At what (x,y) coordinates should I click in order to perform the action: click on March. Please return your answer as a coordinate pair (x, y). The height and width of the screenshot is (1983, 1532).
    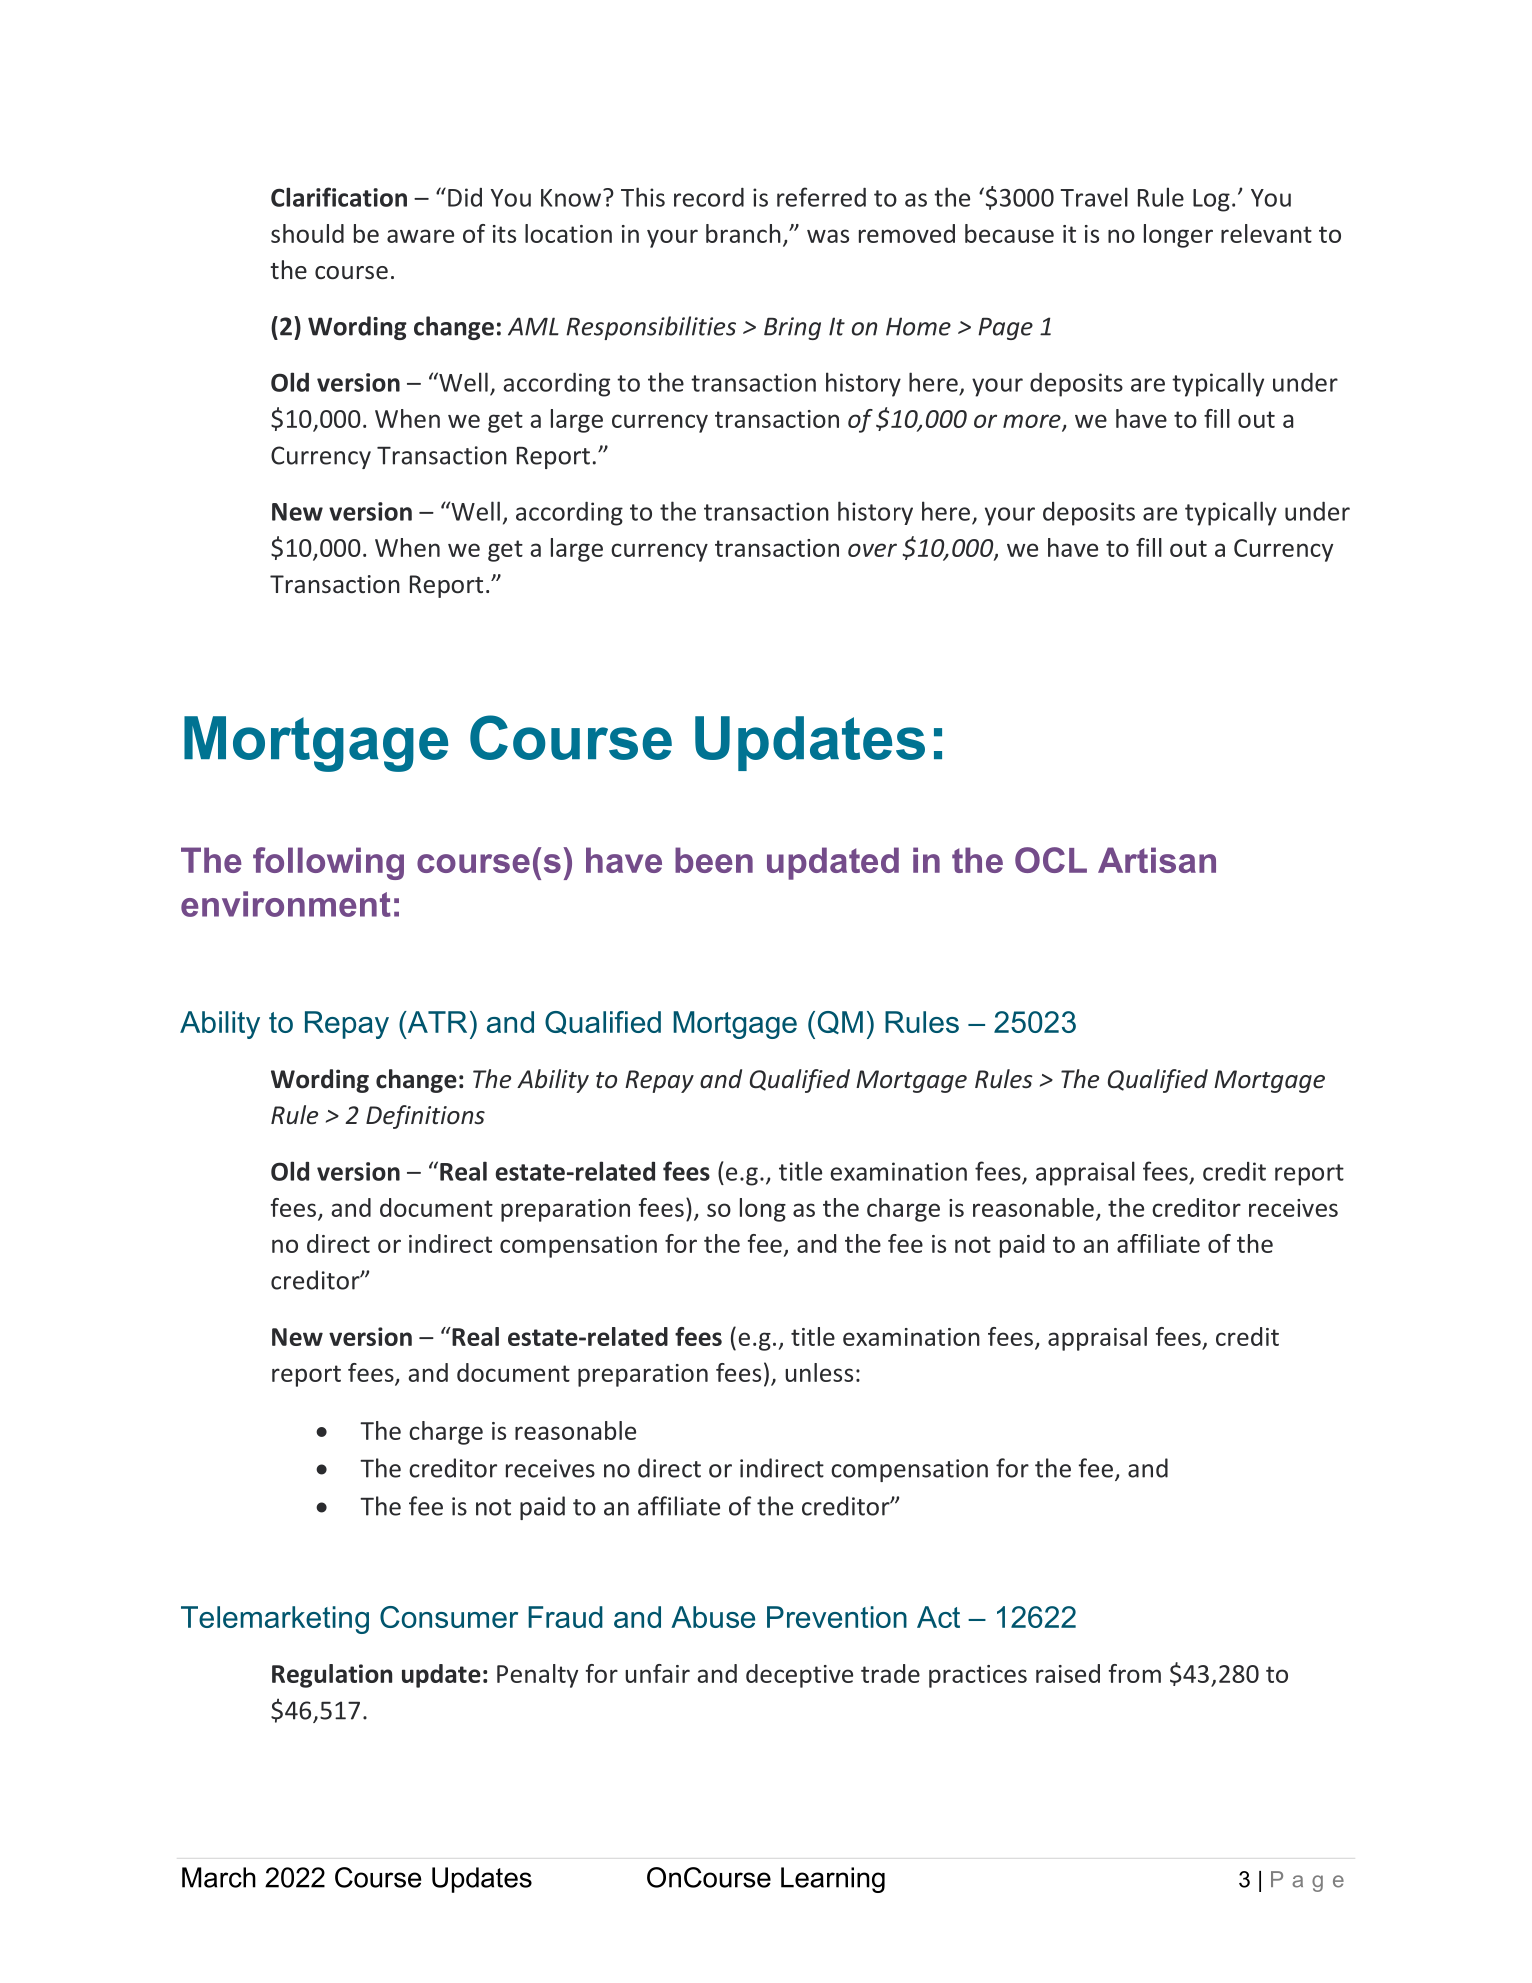
    Looking at the image, I should click on (219, 1877).
